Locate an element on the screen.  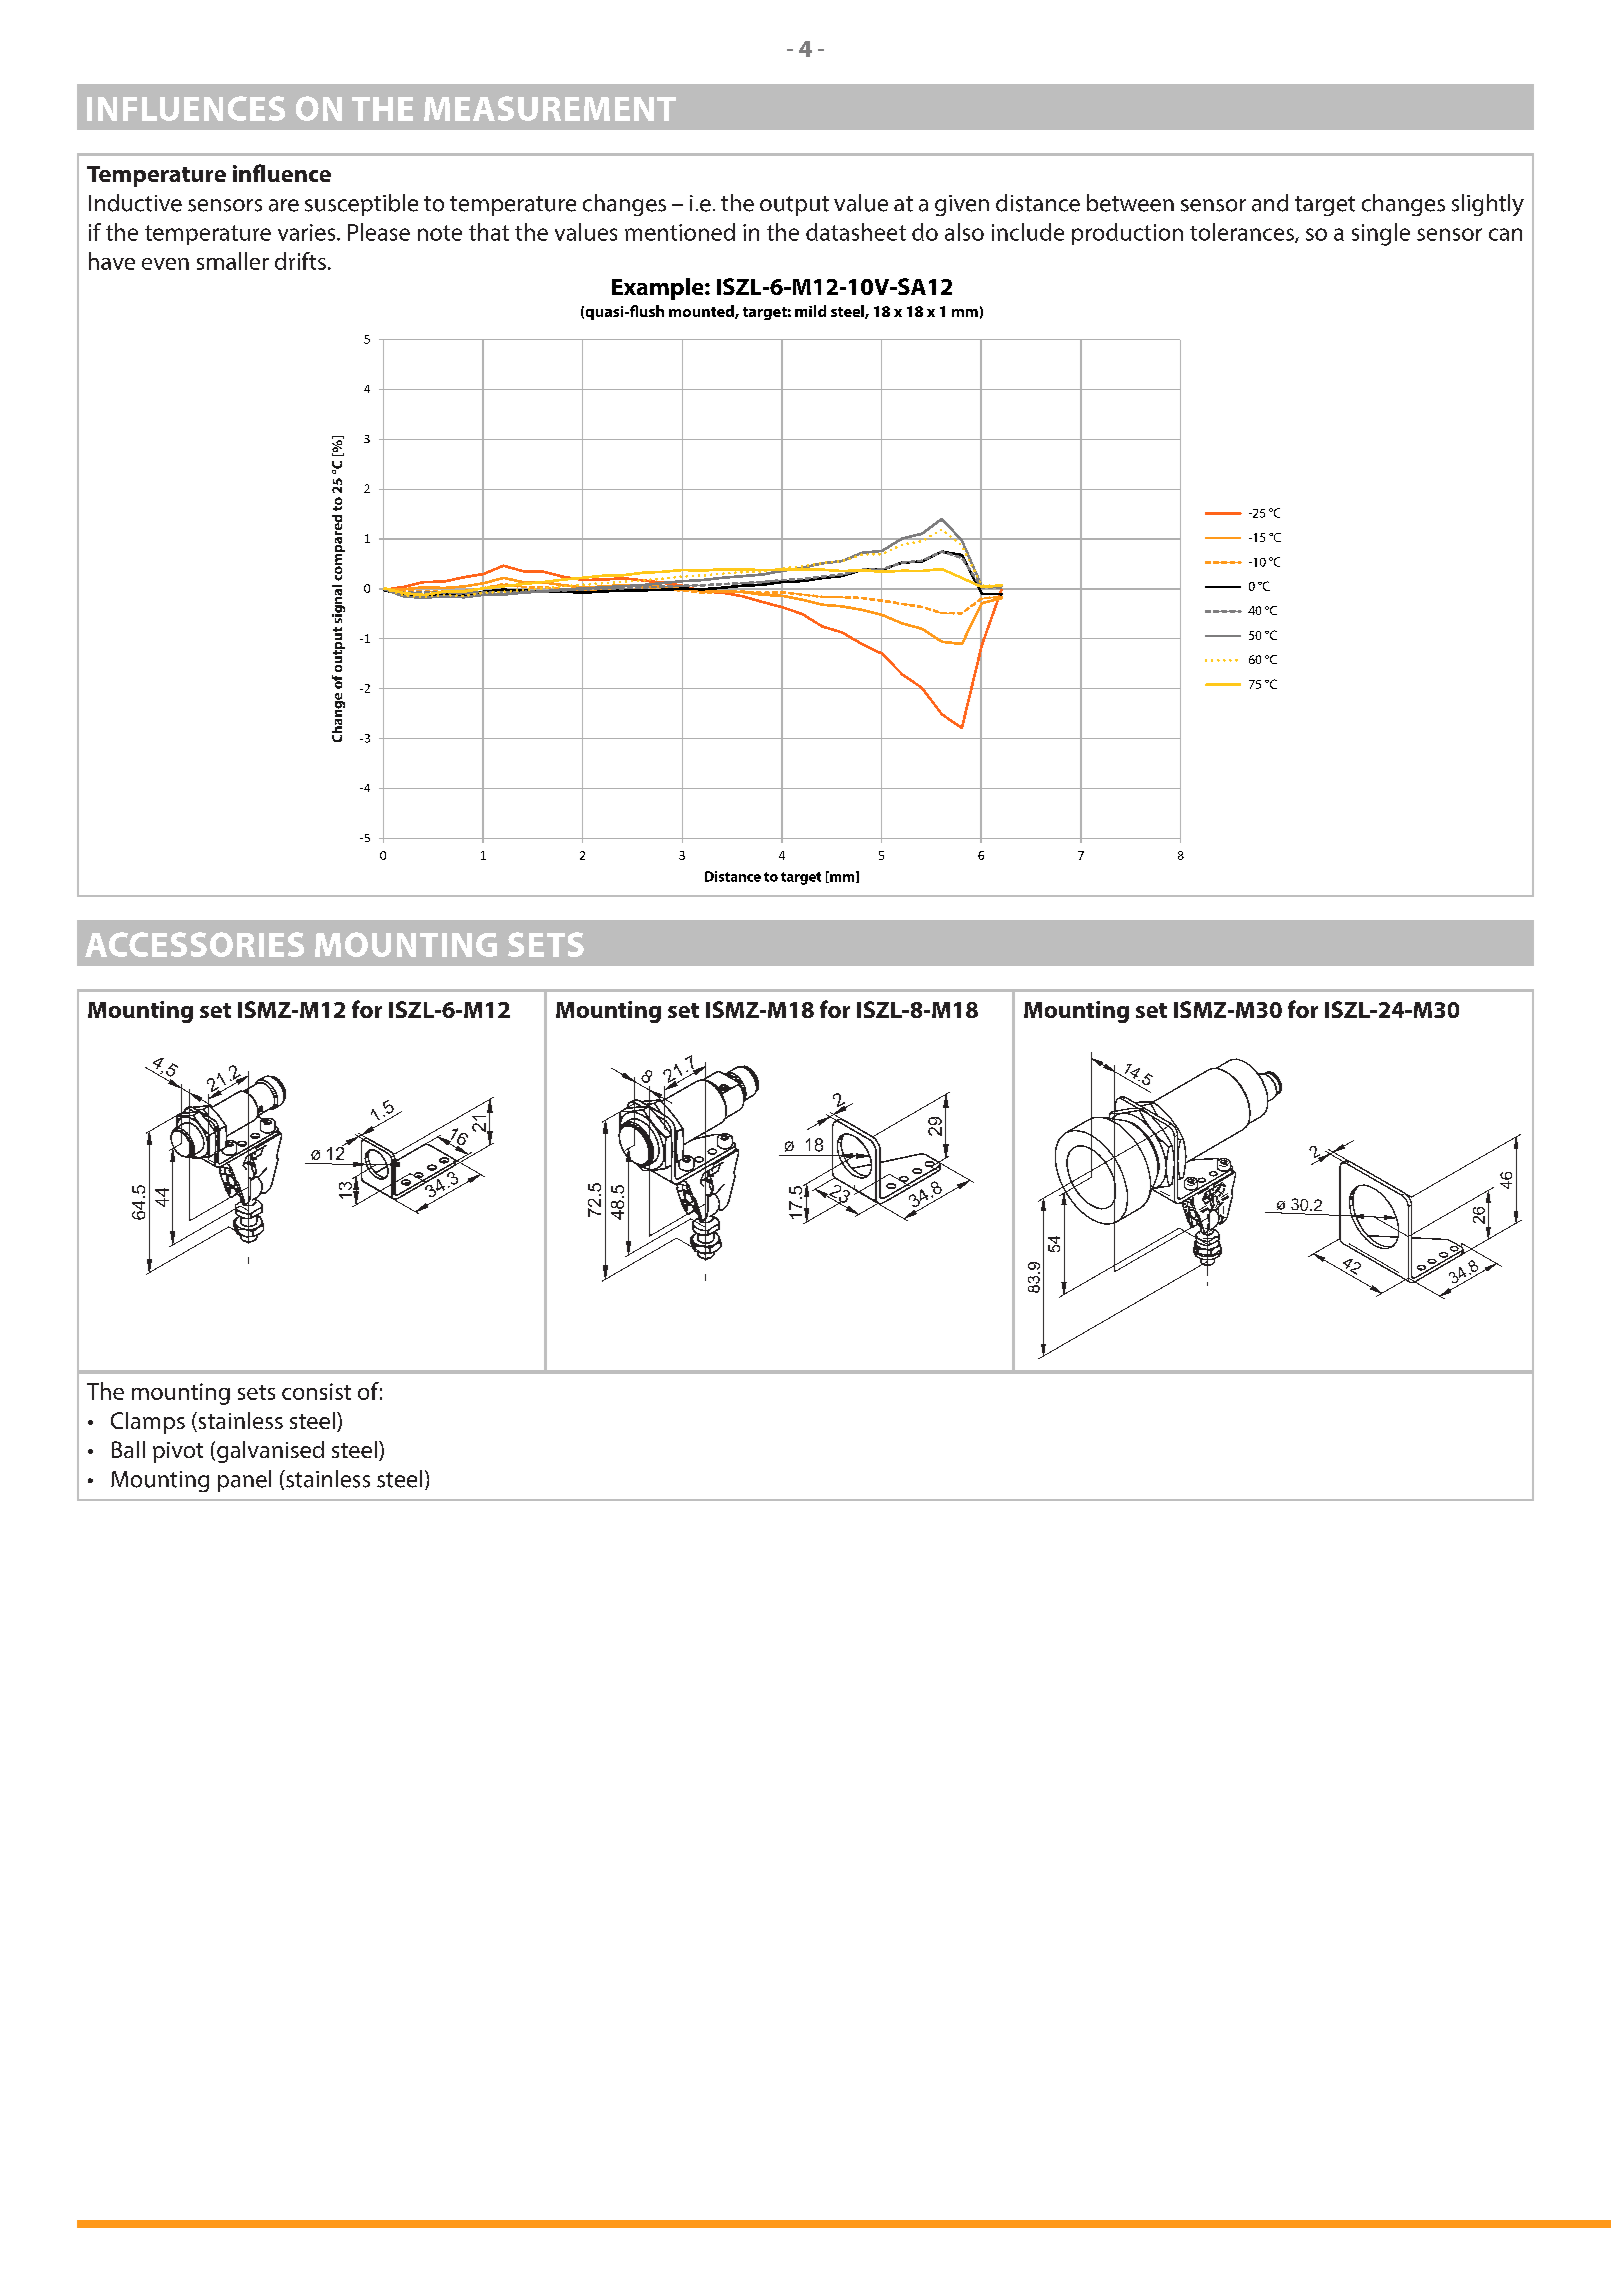
datasheet is located at coordinates (856, 232).
